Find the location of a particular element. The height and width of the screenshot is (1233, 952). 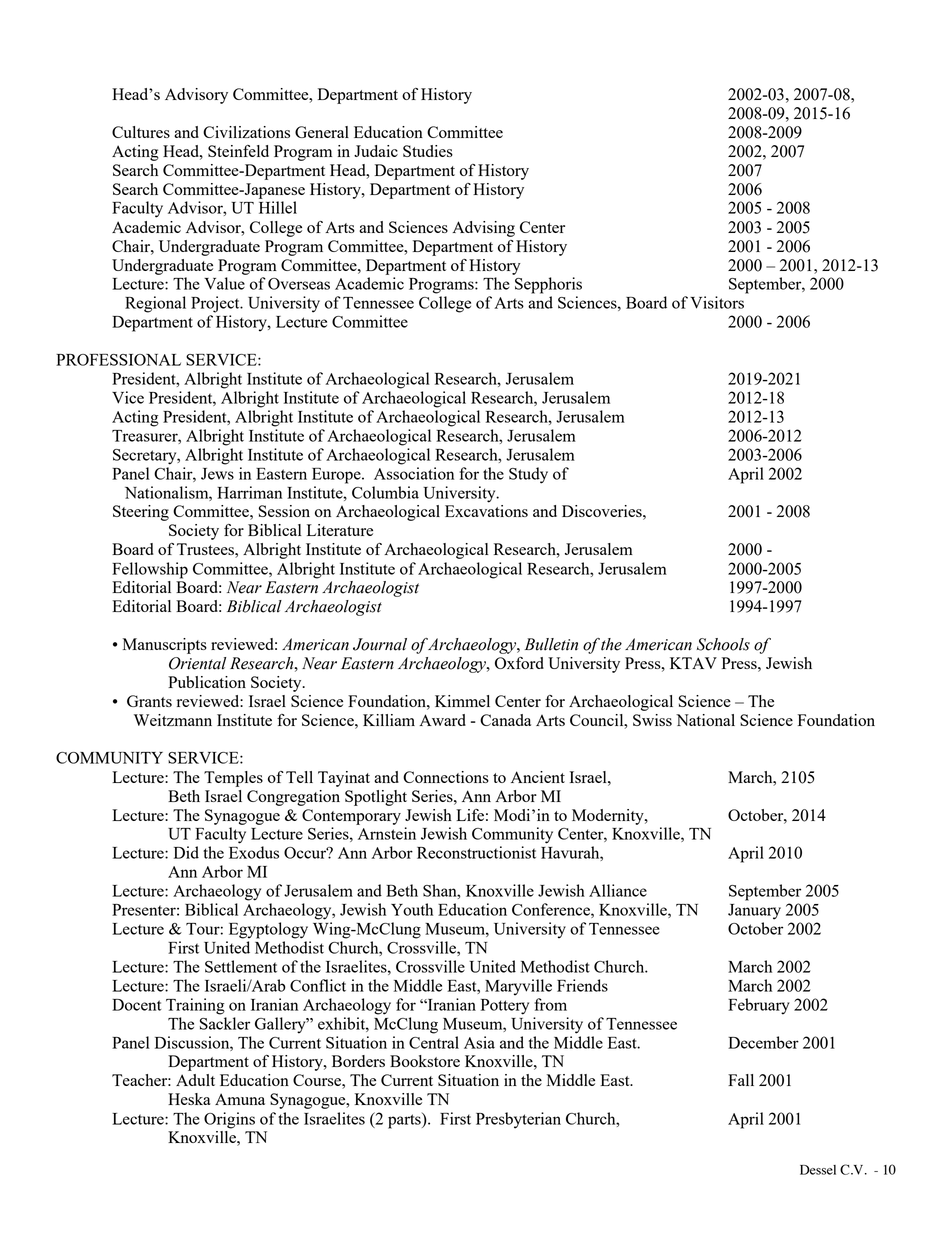

Fall is located at coordinates (741, 1080).
